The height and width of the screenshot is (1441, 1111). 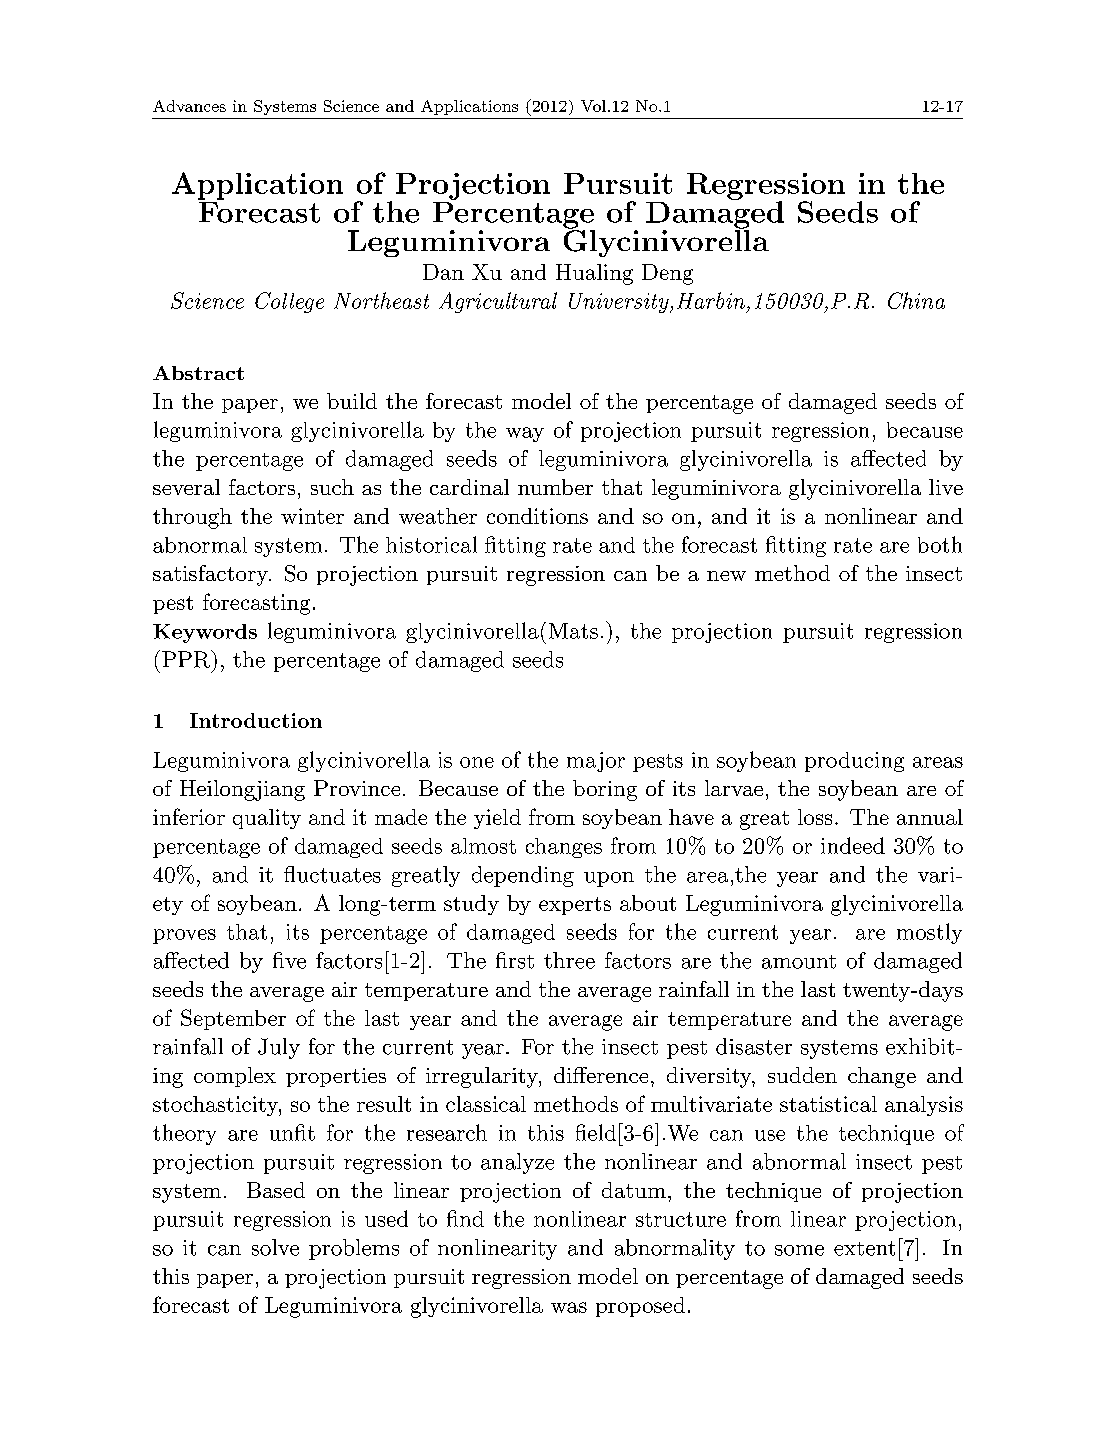 I want to click on solve, so click(x=275, y=1247).
